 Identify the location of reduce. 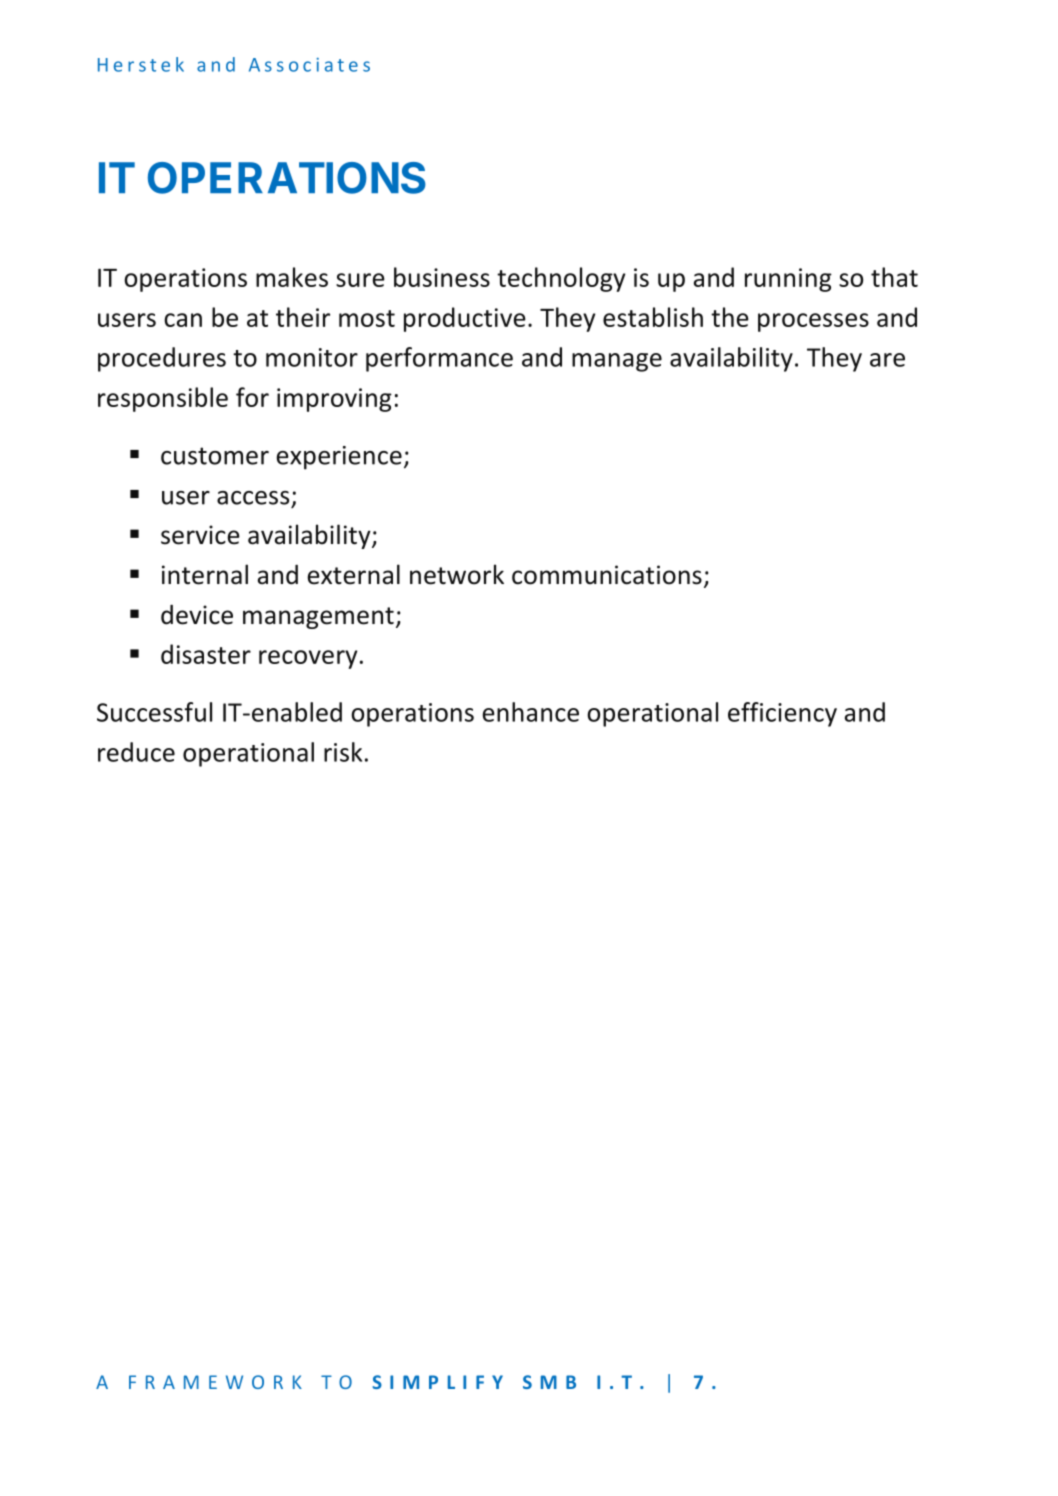
(136, 752).
